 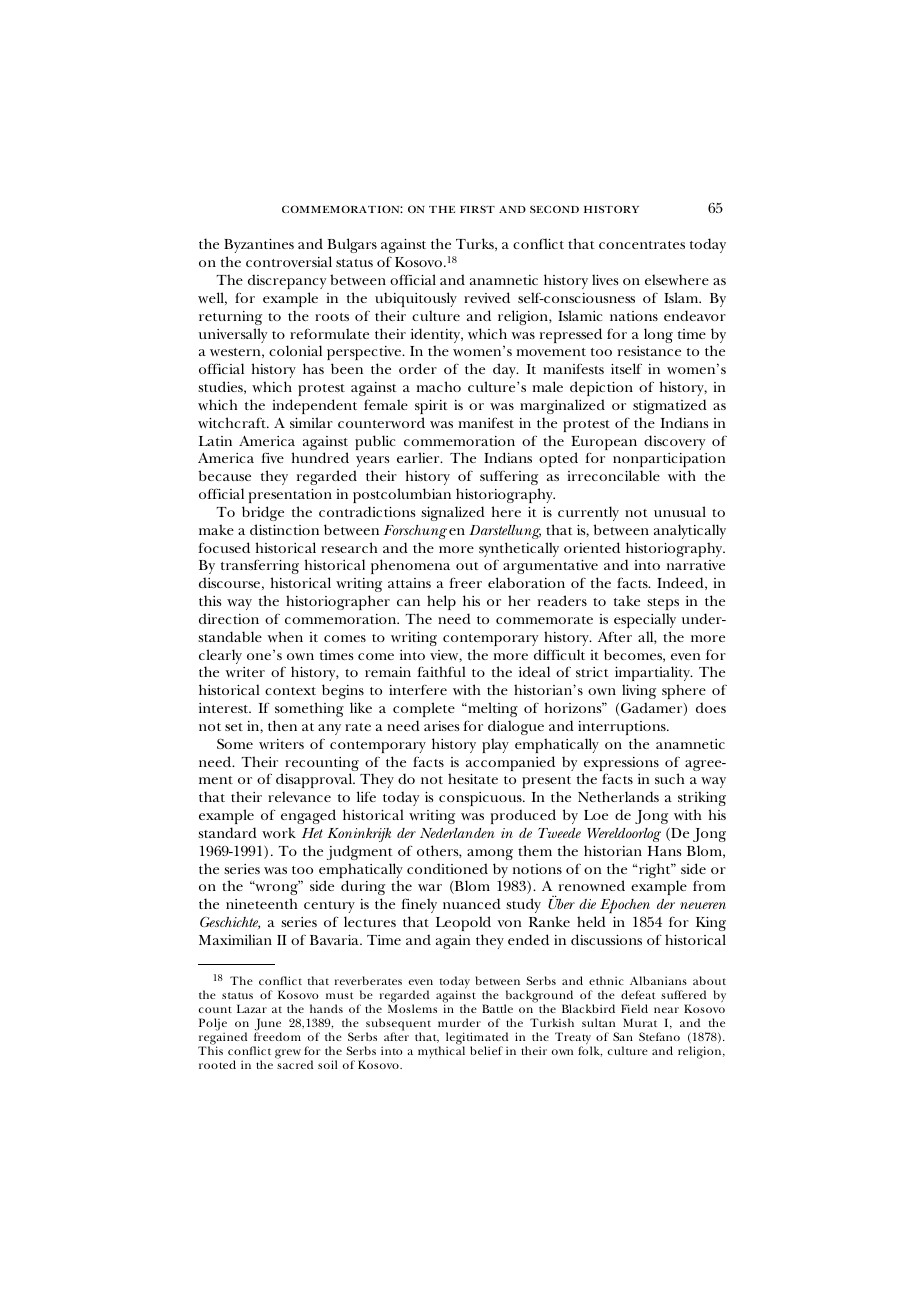 I want to click on lives, so click(x=605, y=279).
